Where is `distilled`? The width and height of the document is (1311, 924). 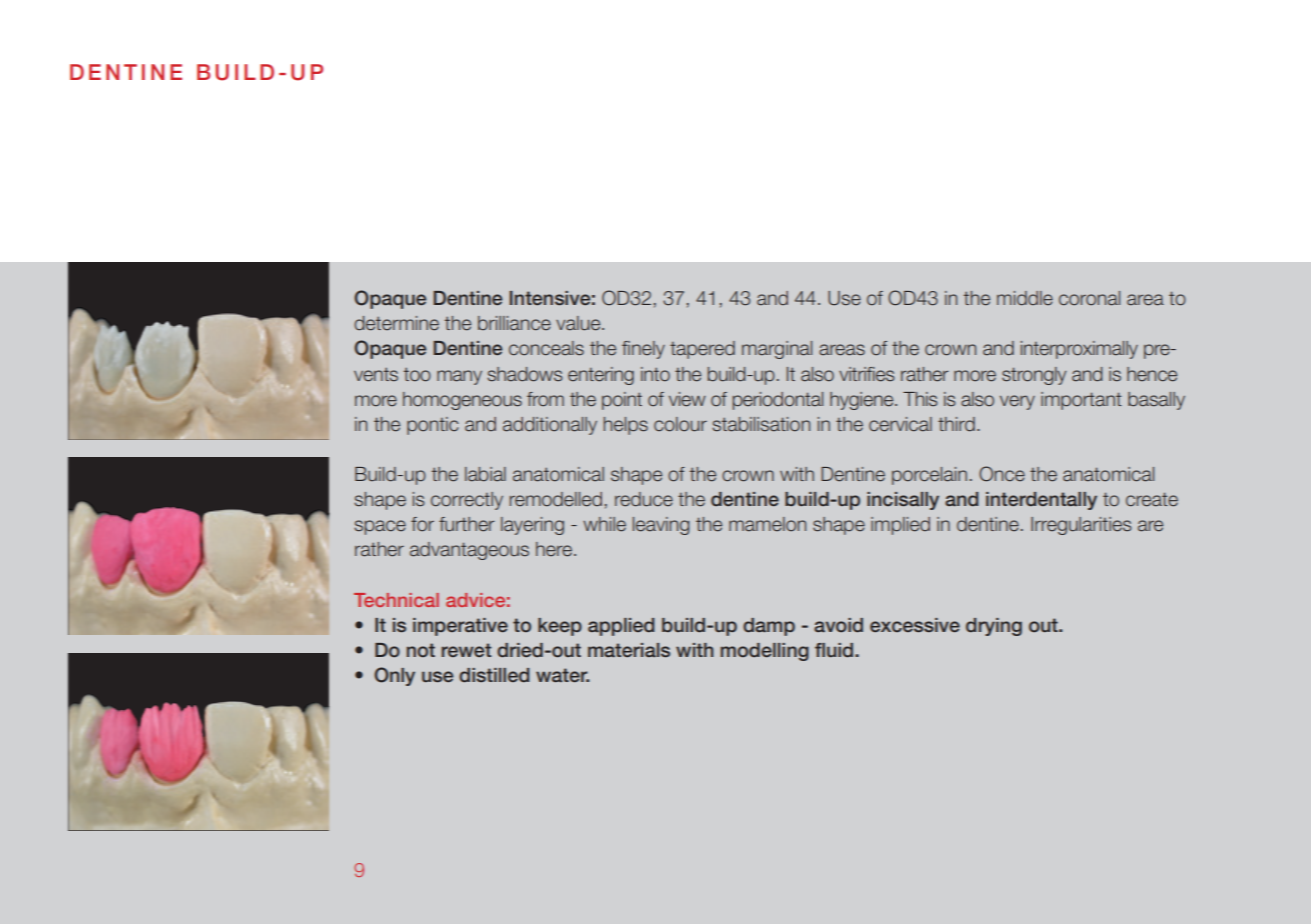
distilled is located at coordinates (494, 675).
